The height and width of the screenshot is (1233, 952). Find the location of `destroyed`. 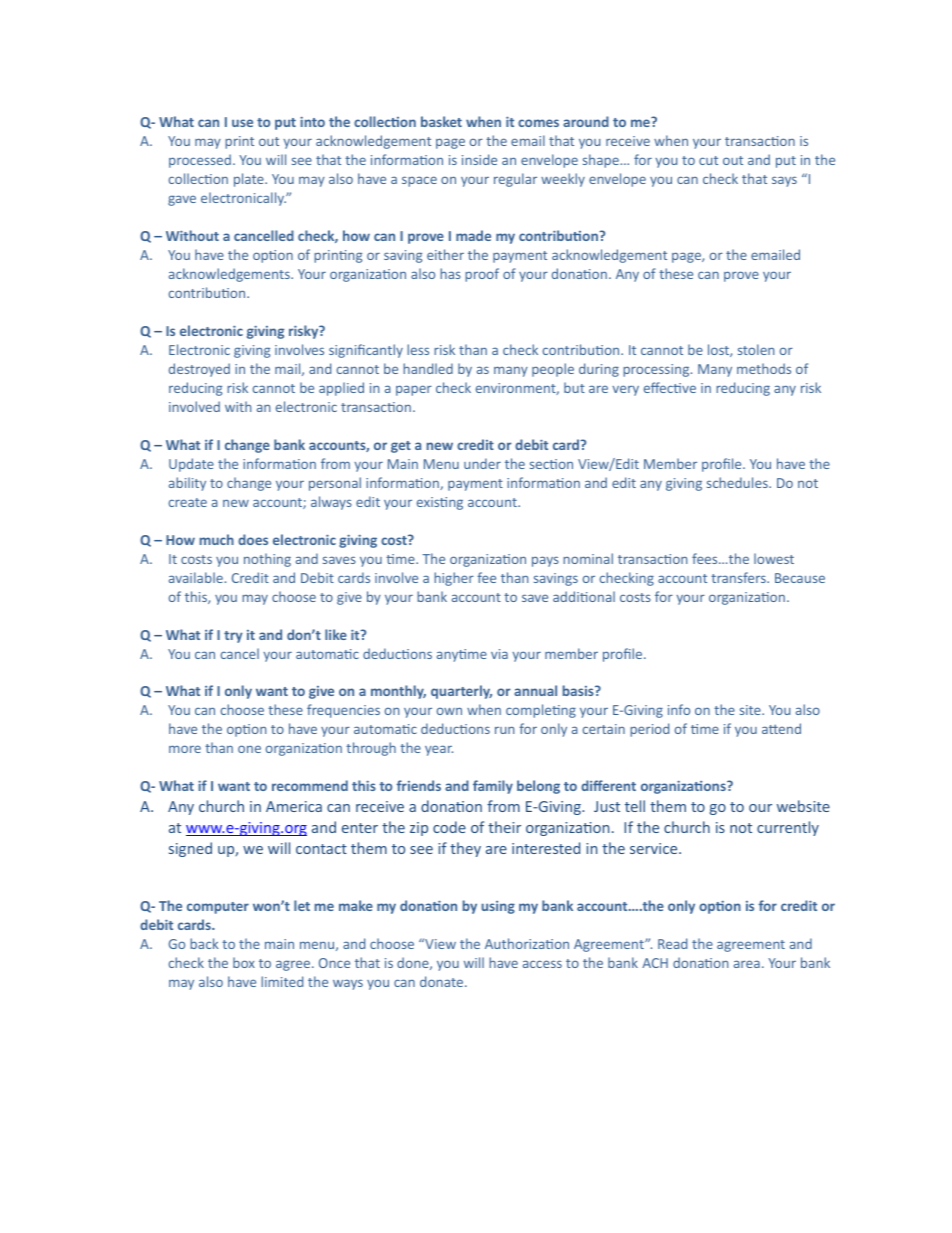

destroyed is located at coordinates (199, 370).
